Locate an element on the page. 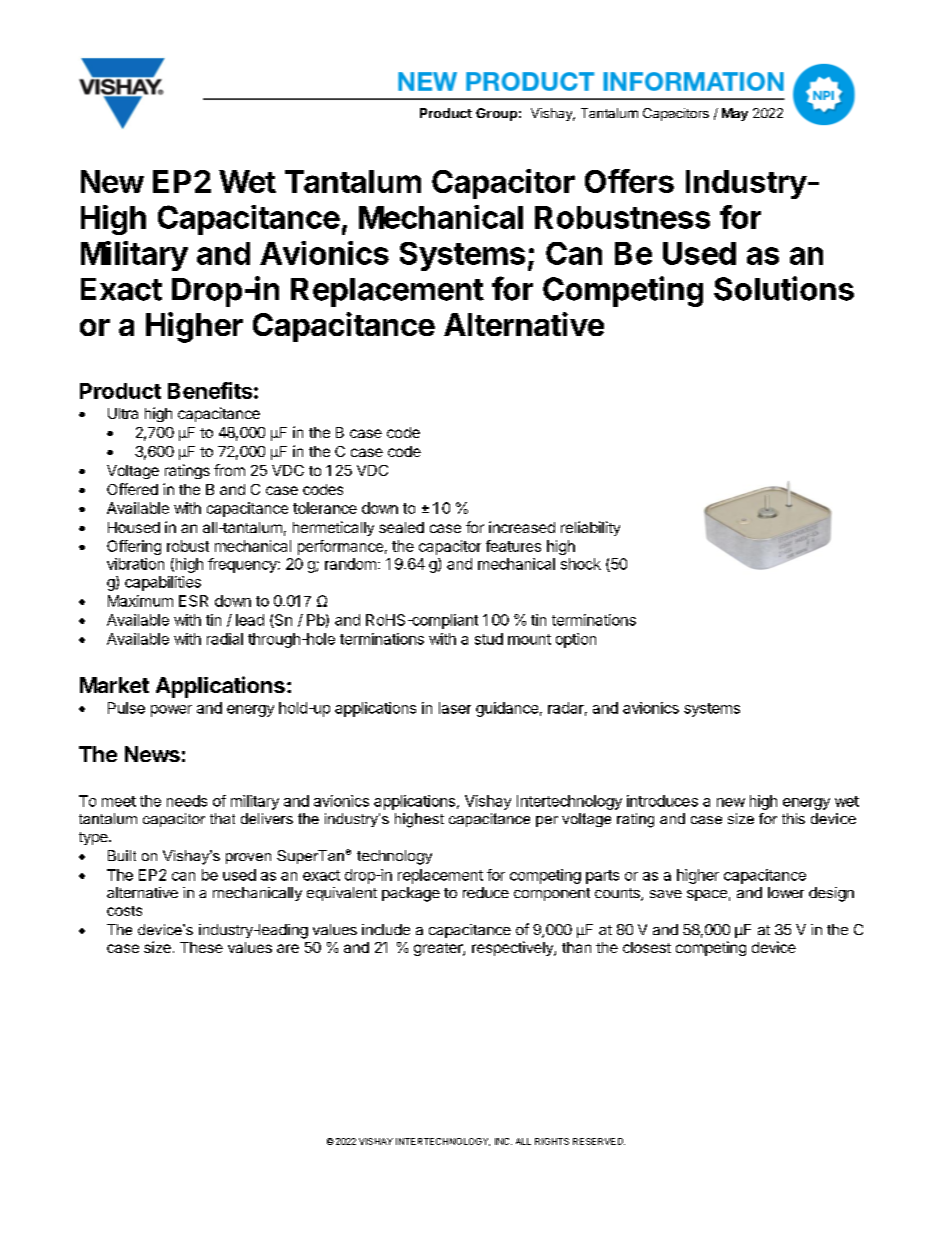 This page has width=952, height=1233. are is located at coordinates (288, 948).
